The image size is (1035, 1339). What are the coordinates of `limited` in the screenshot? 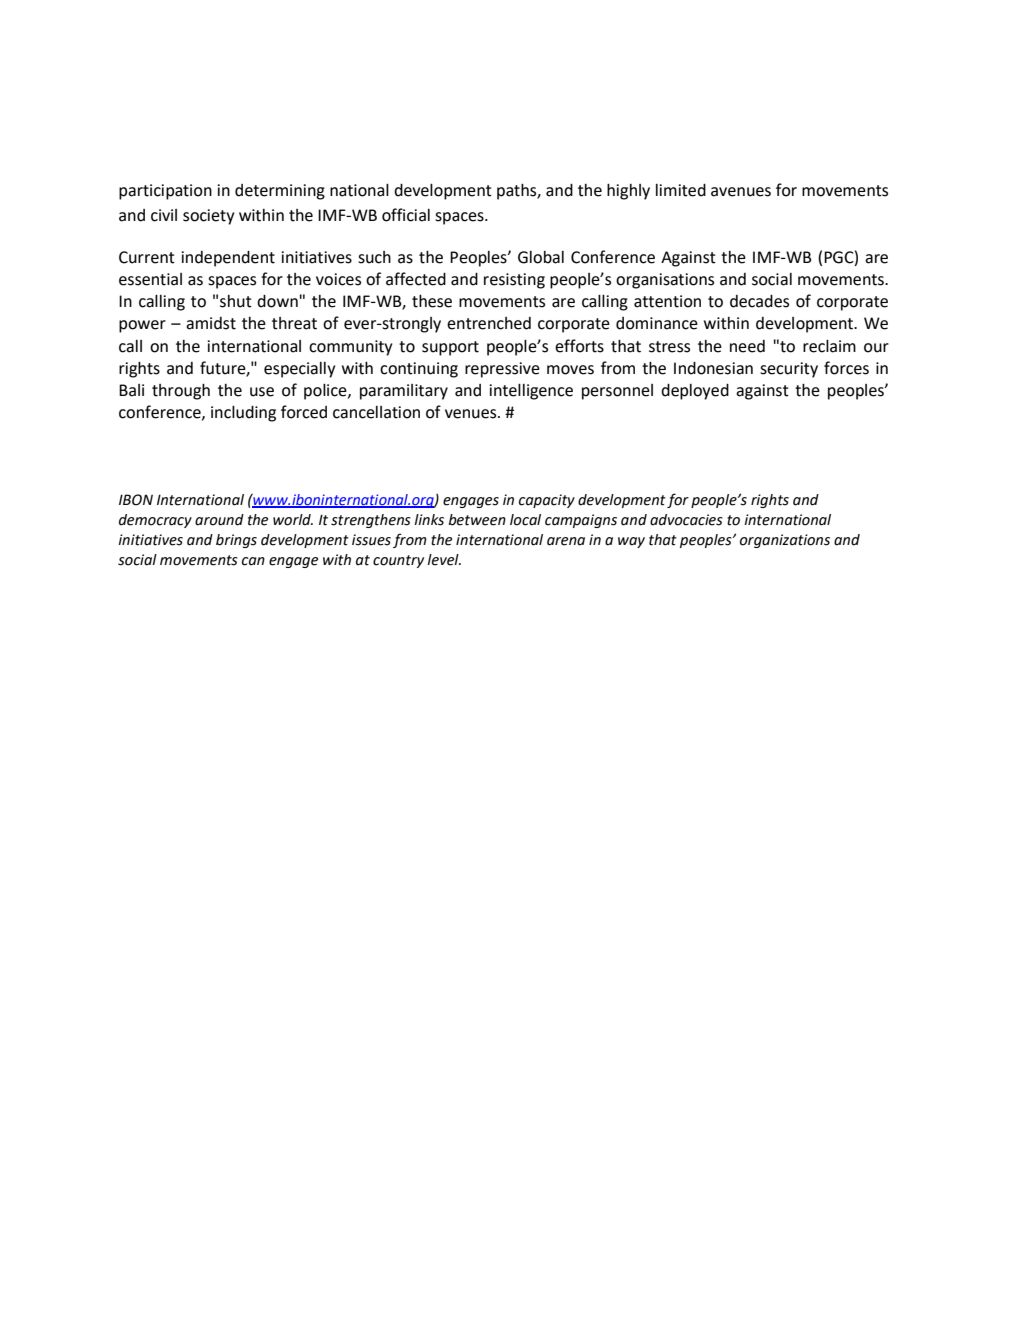 It's located at (681, 190).
